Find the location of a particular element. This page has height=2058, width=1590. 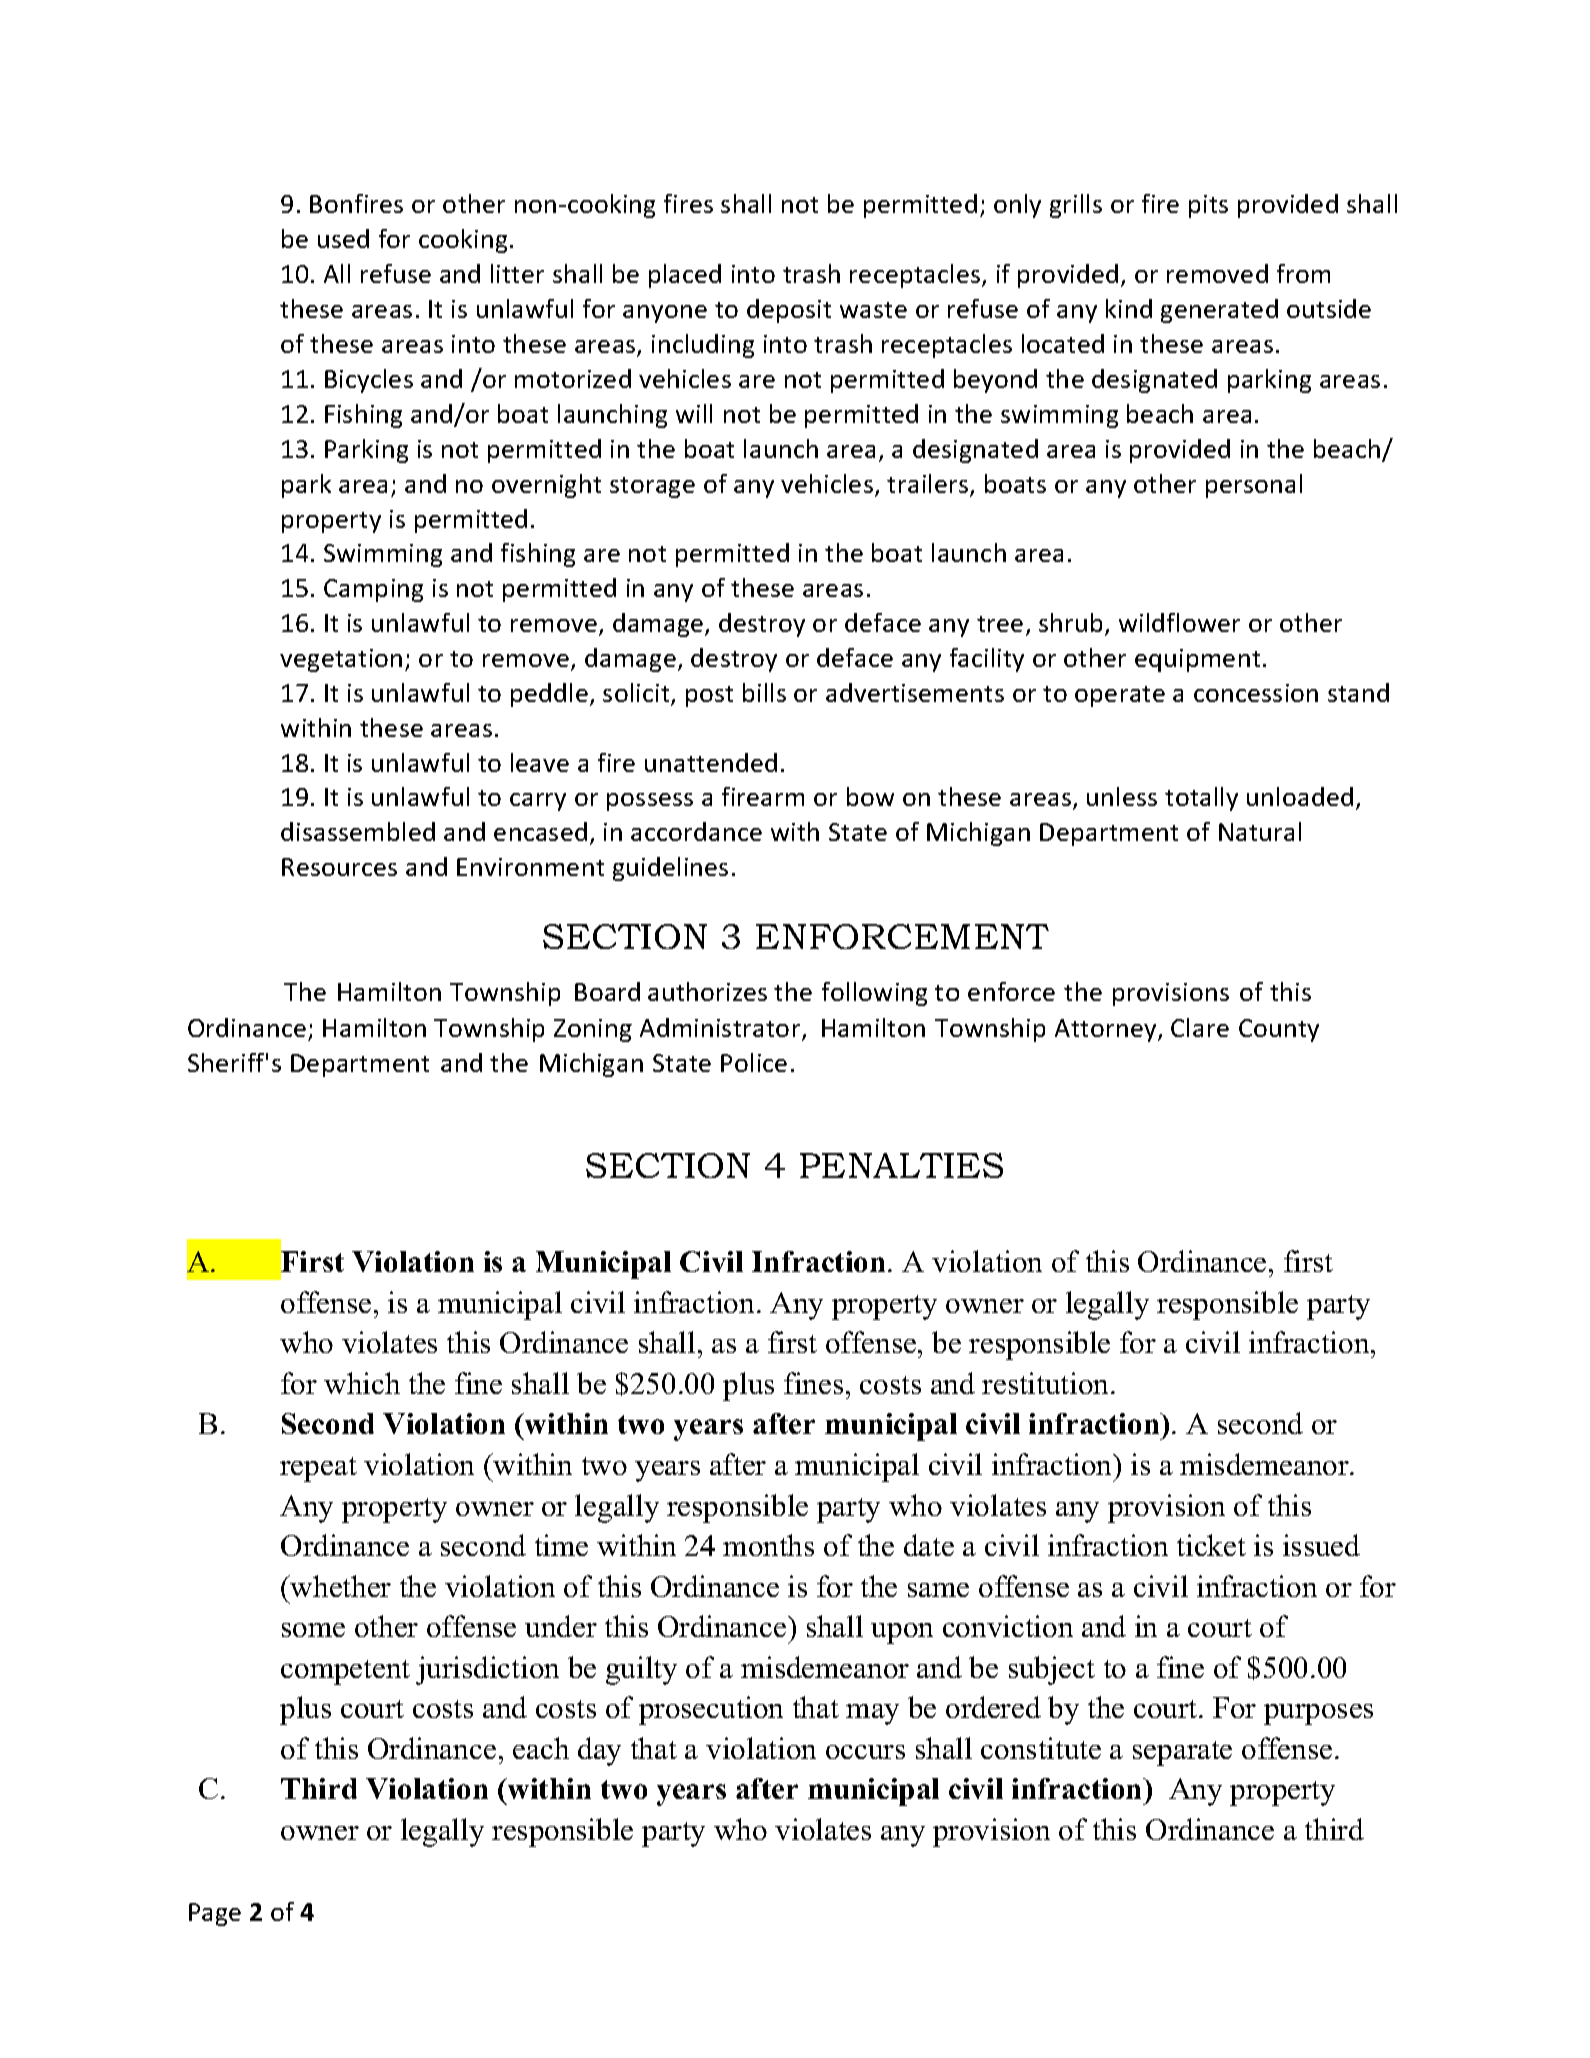

Page is located at coordinates (215, 1914).
